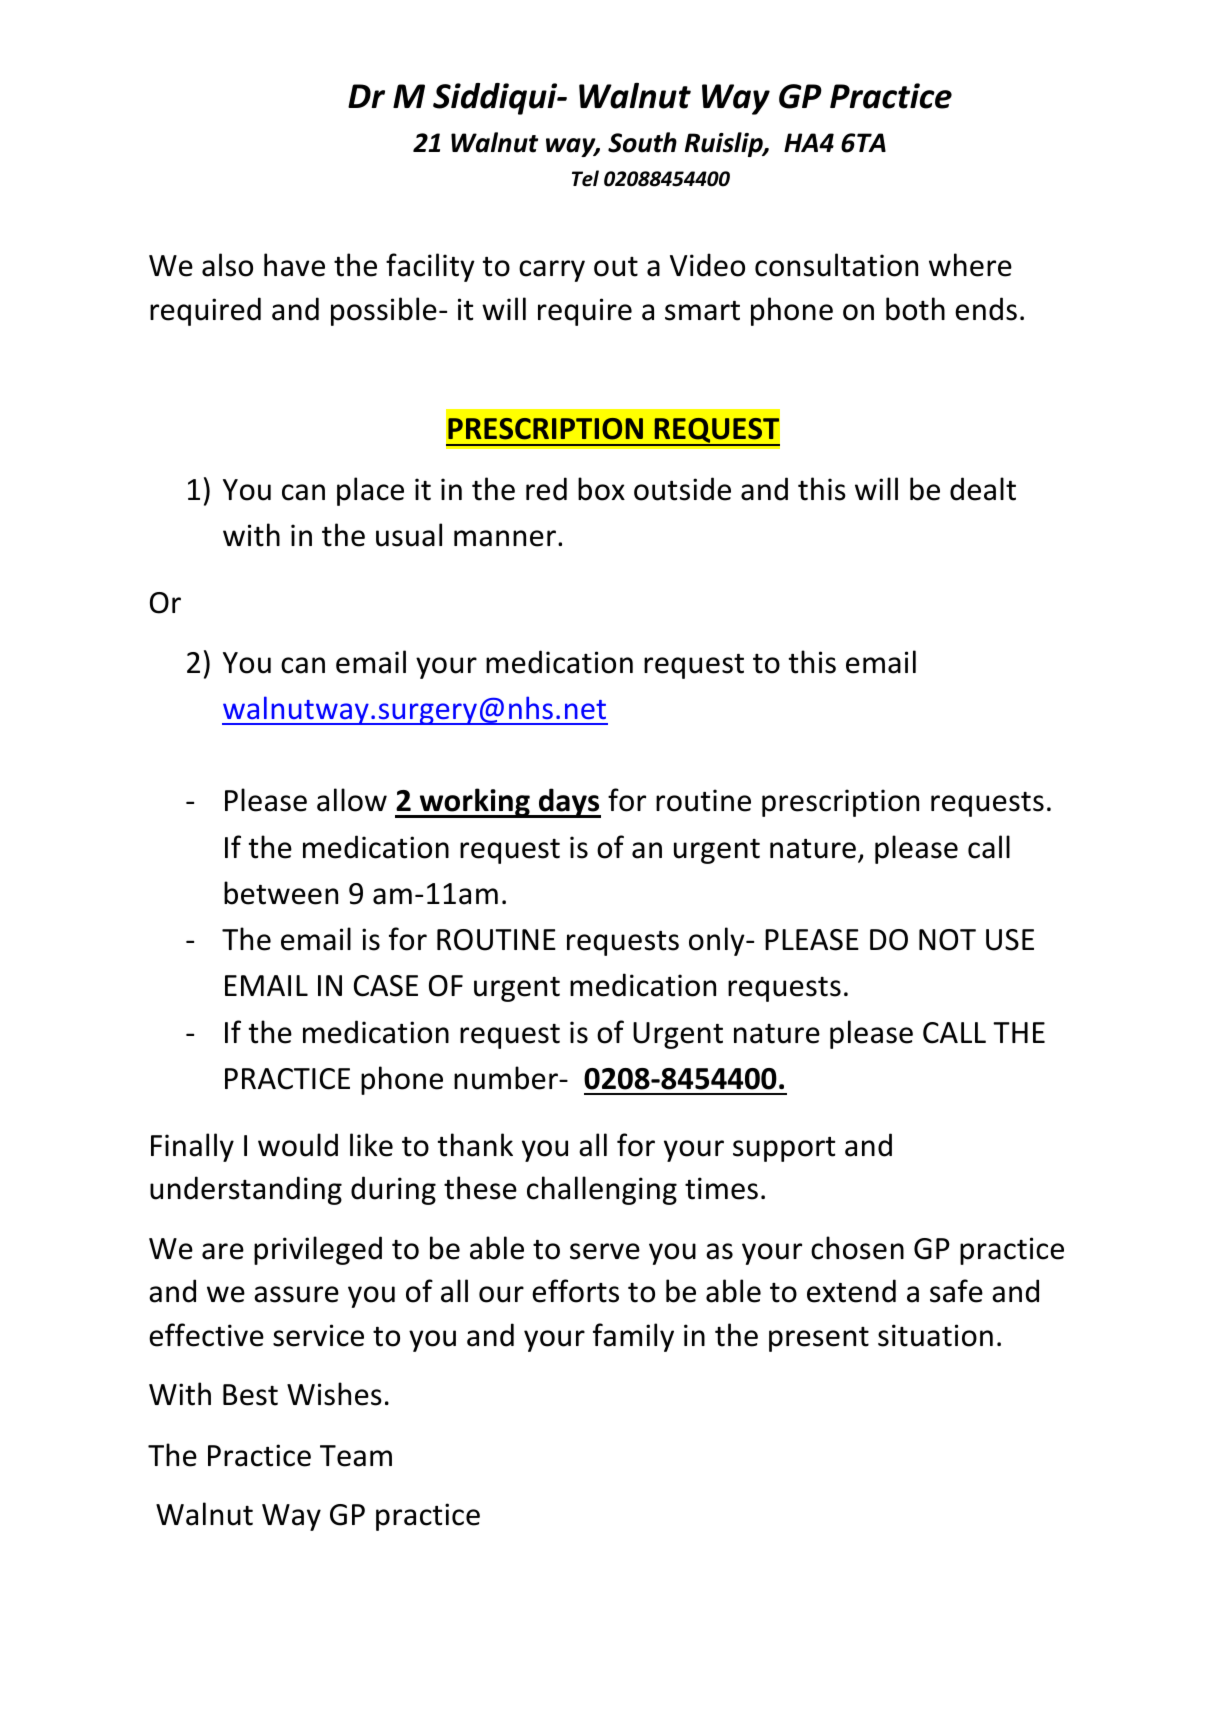 This document has height=1734, width=1226. I want to click on family, so click(633, 1337).
